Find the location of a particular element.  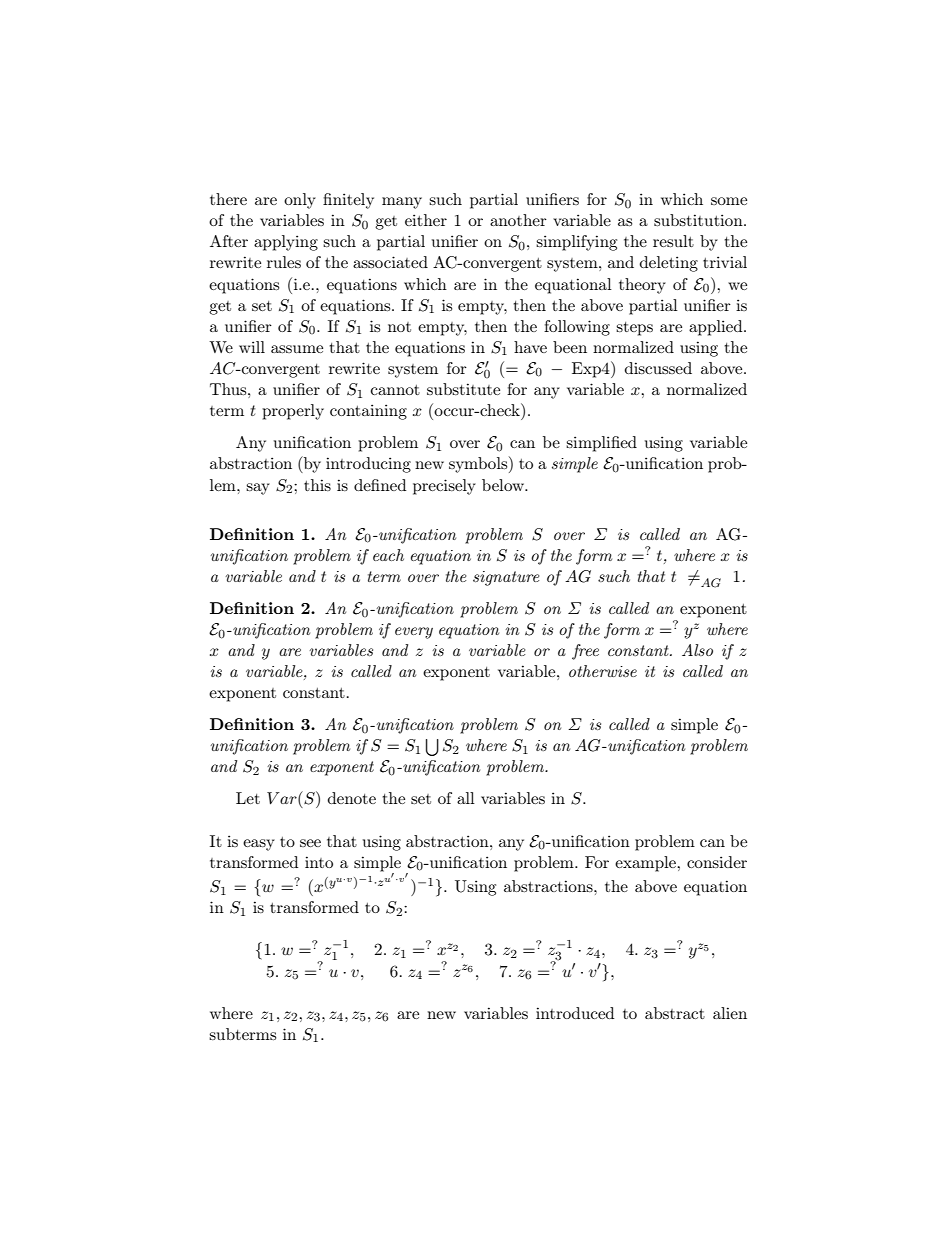

result is located at coordinates (673, 241).
